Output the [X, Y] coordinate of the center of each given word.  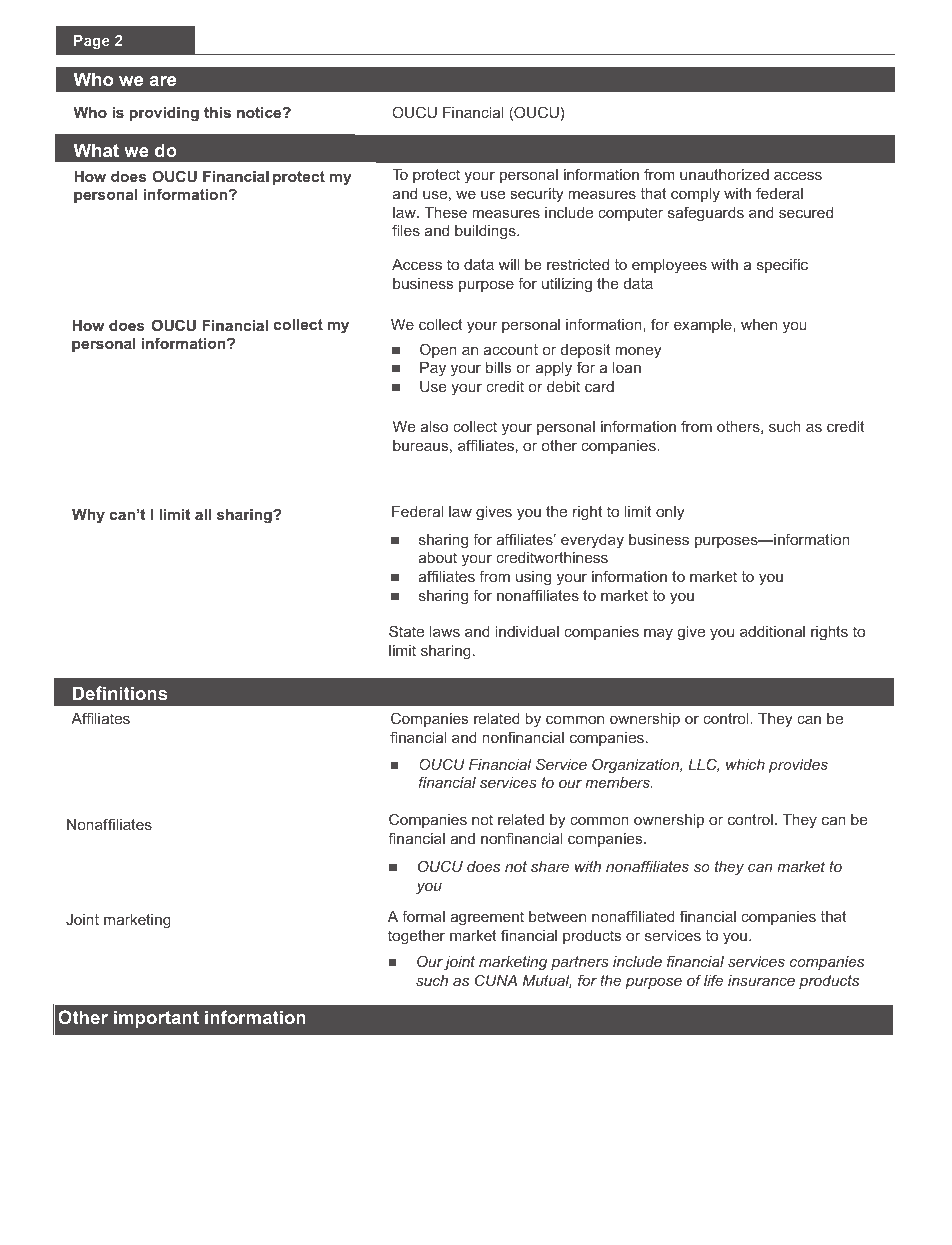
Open [438, 350]
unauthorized [724, 174]
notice [260, 112]
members [618, 782]
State [406, 631]
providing [164, 114]
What [96, 150]
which [745, 764]
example [704, 326]
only [670, 513]
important [156, 1019]
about [438, 557]
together [416, 937]
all [203, 514]
